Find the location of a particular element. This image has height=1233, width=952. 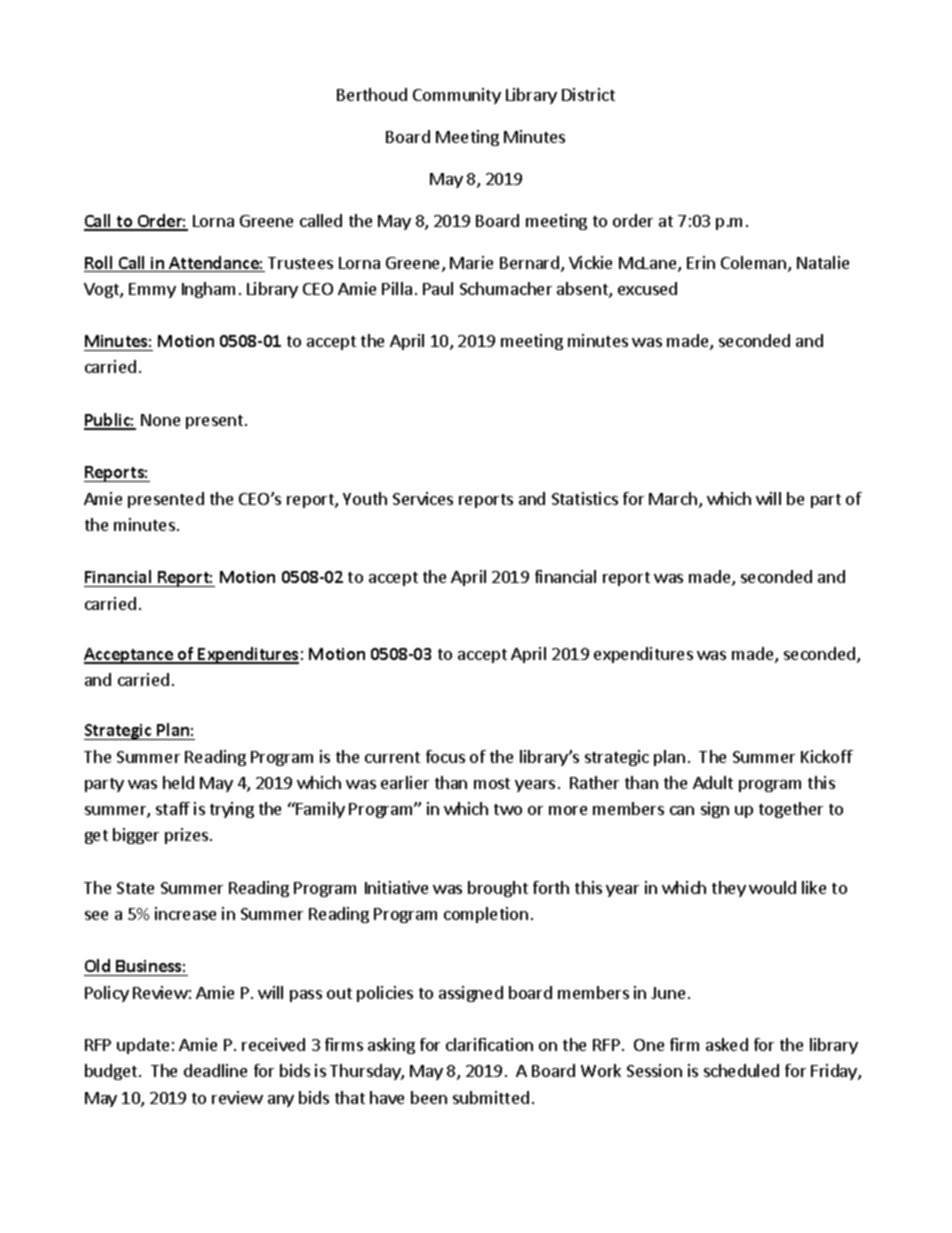

Services is located at coordinates (423, 498).
